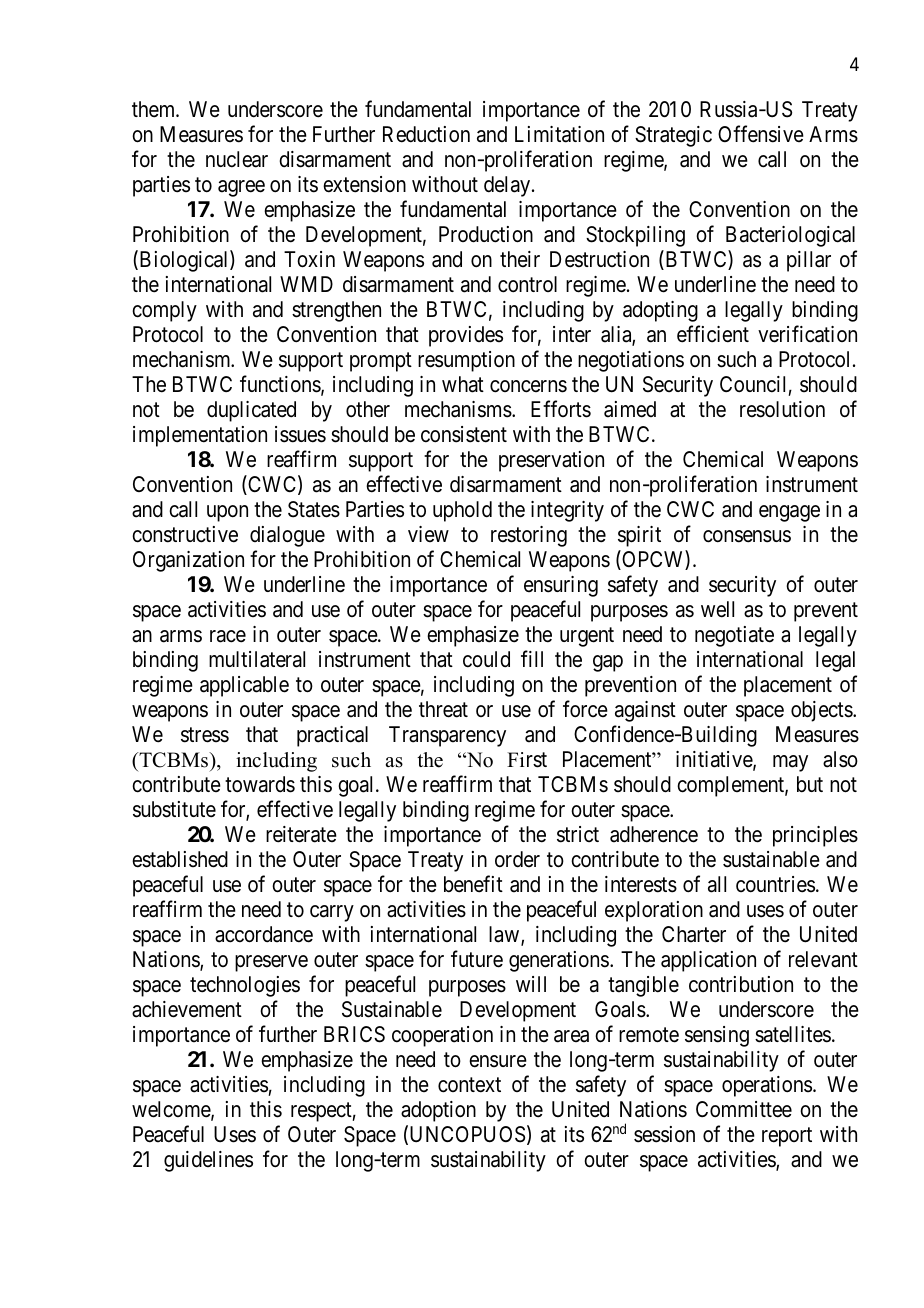 Image resolution: width=924 pixels, height=1308 pixels. I want to click on countries, so click(775, 884).
